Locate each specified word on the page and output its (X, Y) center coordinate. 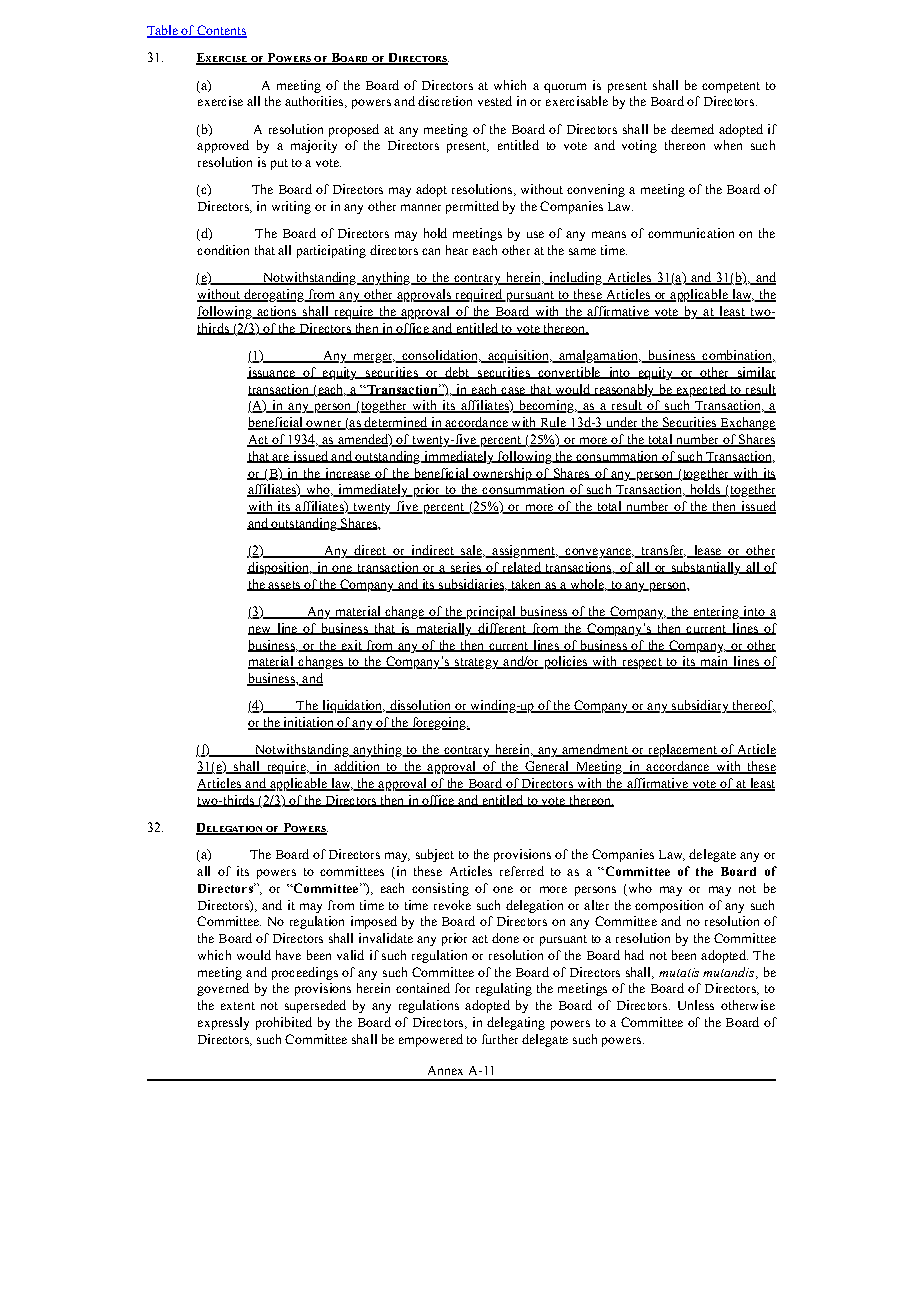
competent (731, 87)
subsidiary (700, 706)
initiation (308, 723)
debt (457, 373)
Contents (221, 31)
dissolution (420, 706)
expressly (223, 1023)
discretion (445, 101)
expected (701, 390)
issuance (272, 373)
